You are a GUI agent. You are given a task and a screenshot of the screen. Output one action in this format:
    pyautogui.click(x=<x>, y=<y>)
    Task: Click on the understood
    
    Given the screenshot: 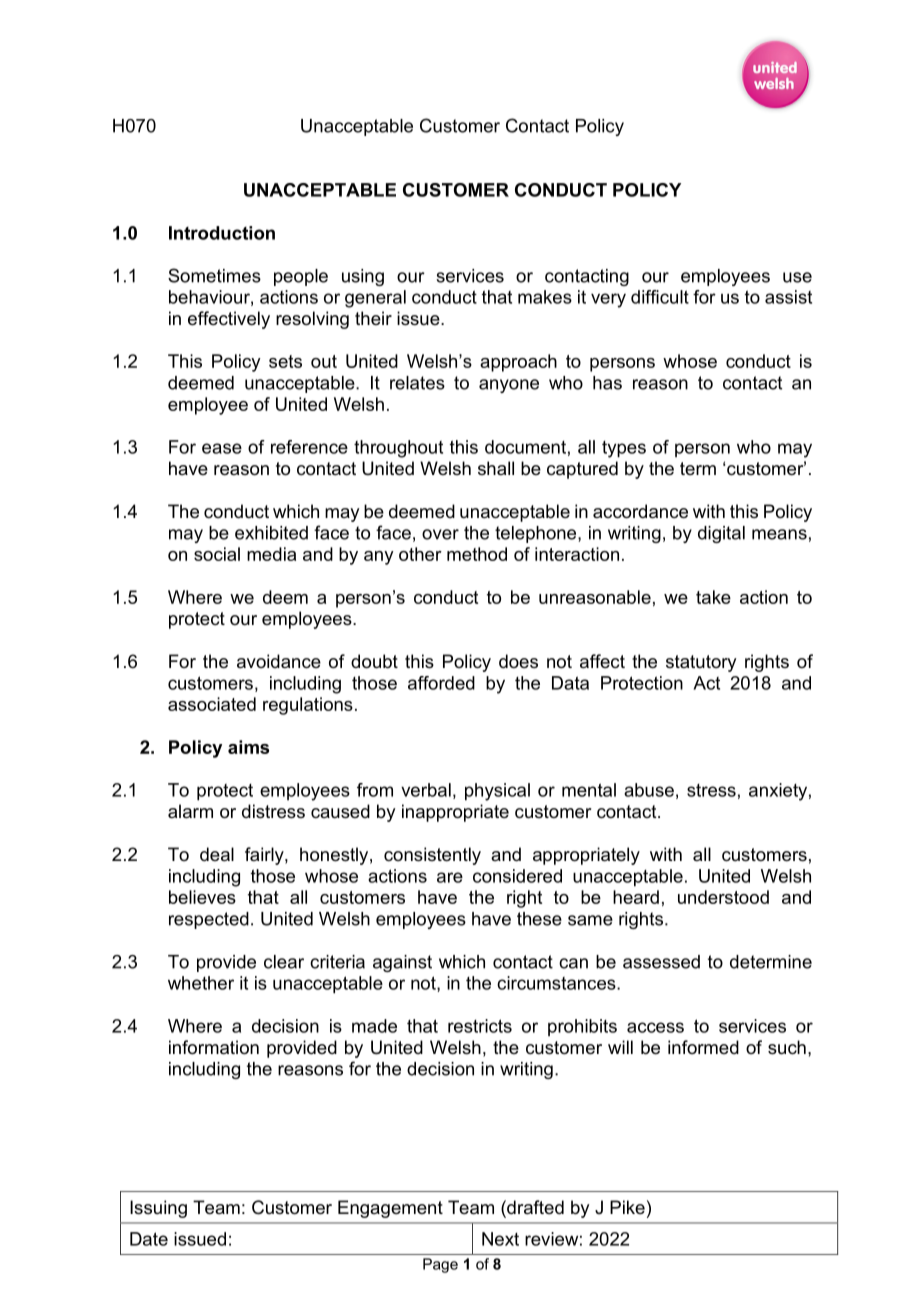 What is the action you would take?
    pyautogui.click(x=723, y=897)
